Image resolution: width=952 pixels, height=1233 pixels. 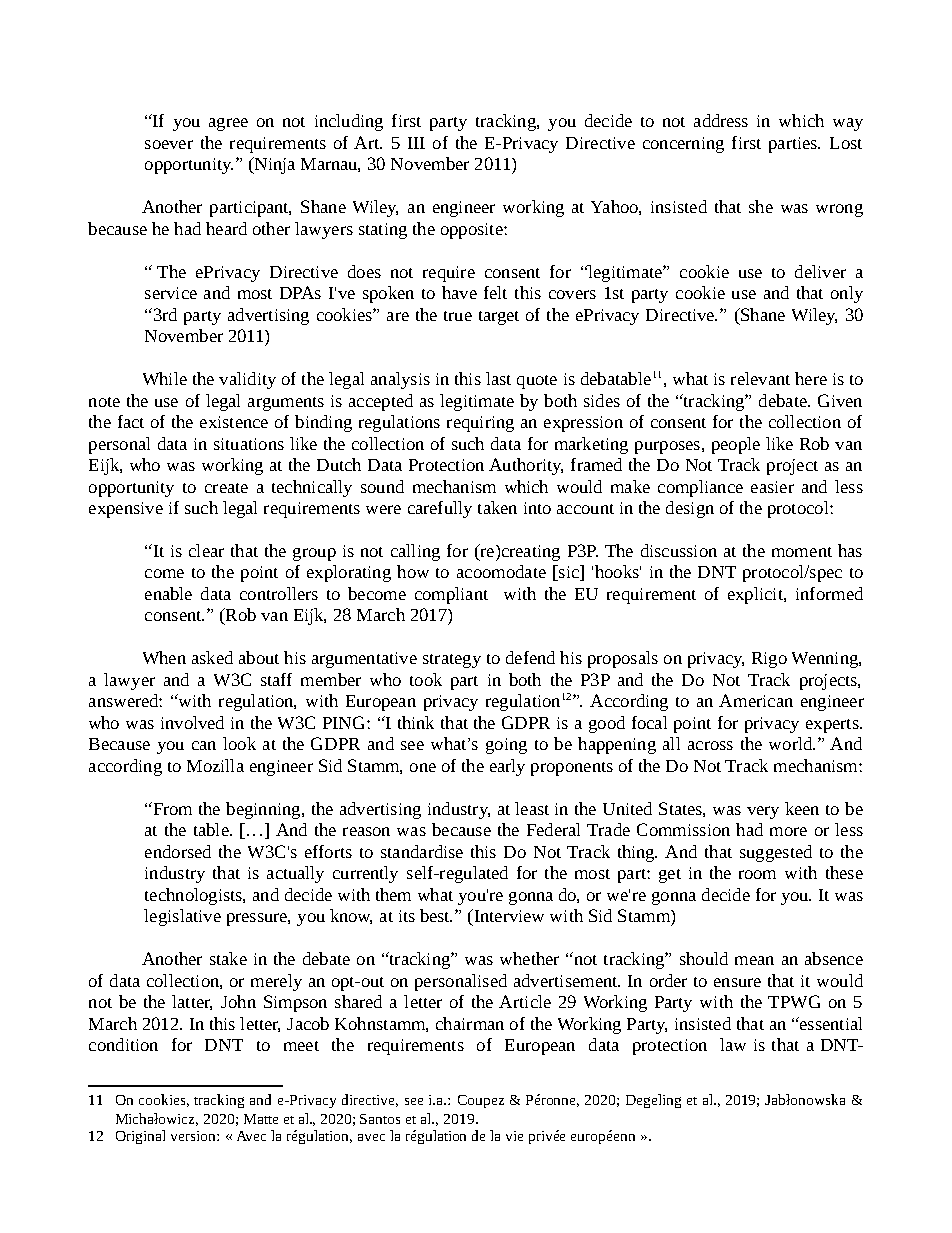 What do you see at coordinates (416, 143) in the page?
I see `III` at bounding box center [416, 143].
